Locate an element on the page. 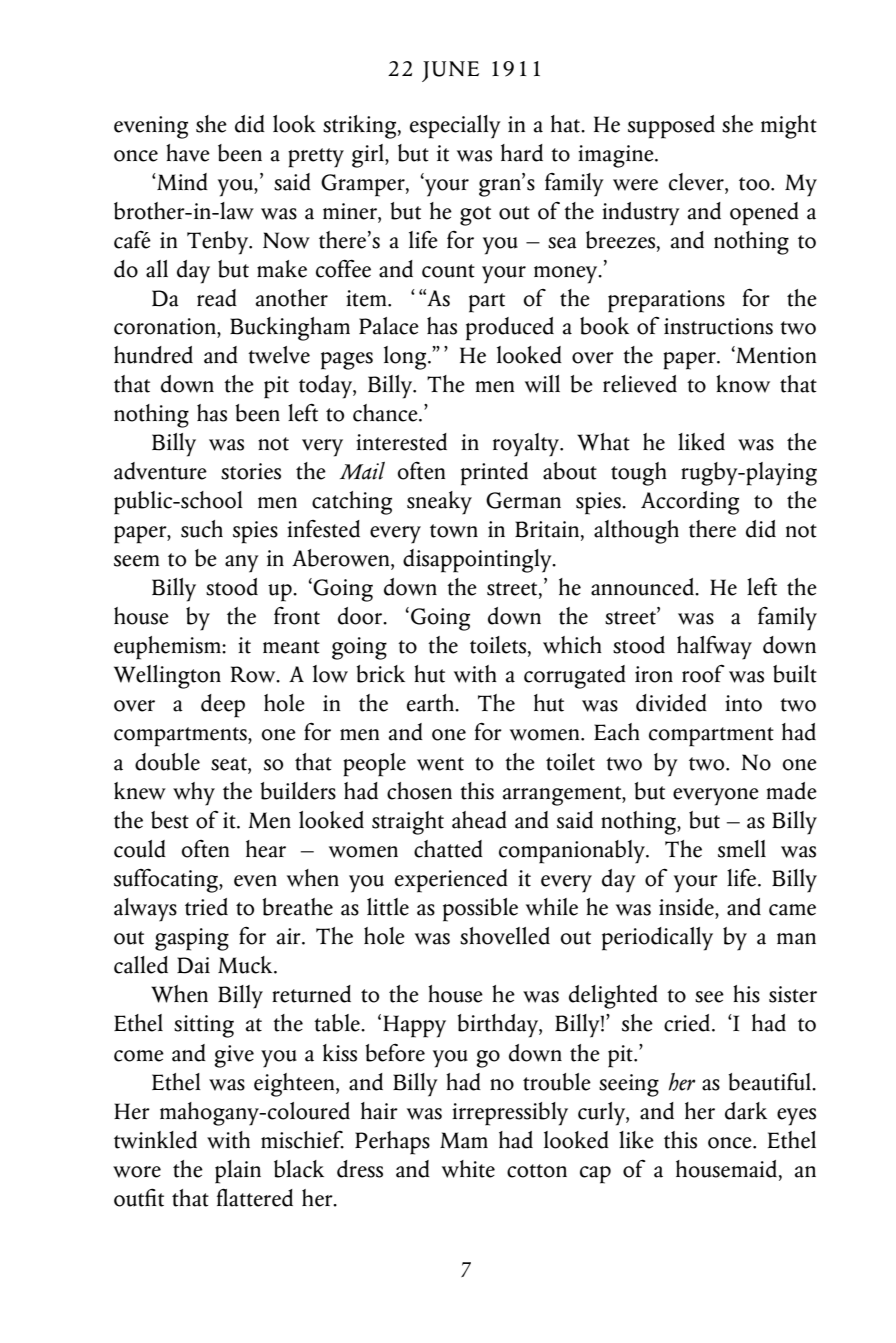 The height and width of the document is (1343, 896). why is located at coordinates (194, 794).
